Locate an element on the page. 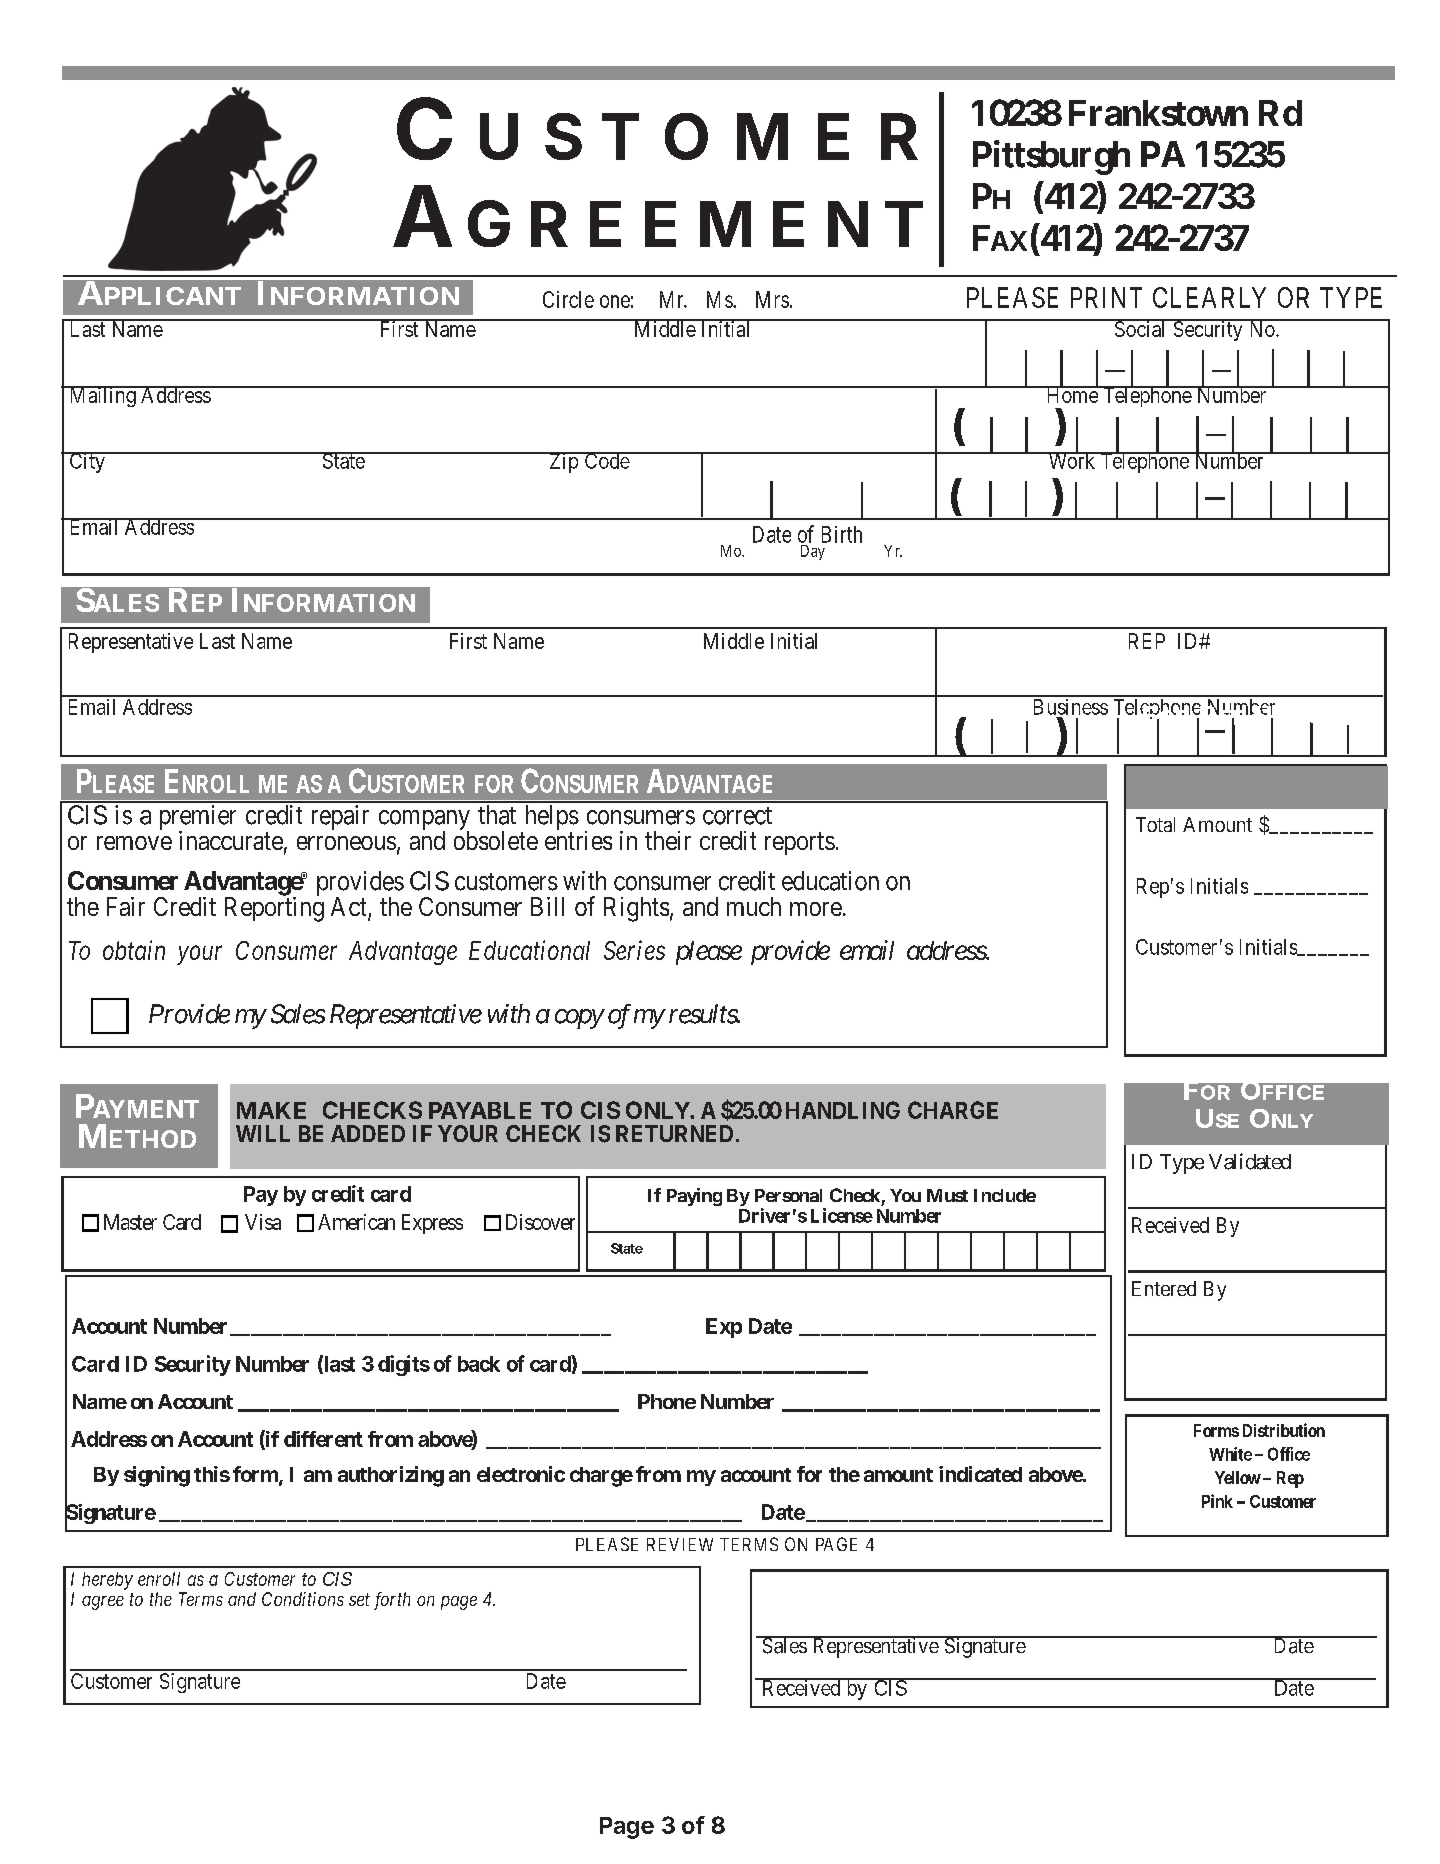 The height and width of the page is (1864, 1440). Mrs is located at coordinates (772, 299).
